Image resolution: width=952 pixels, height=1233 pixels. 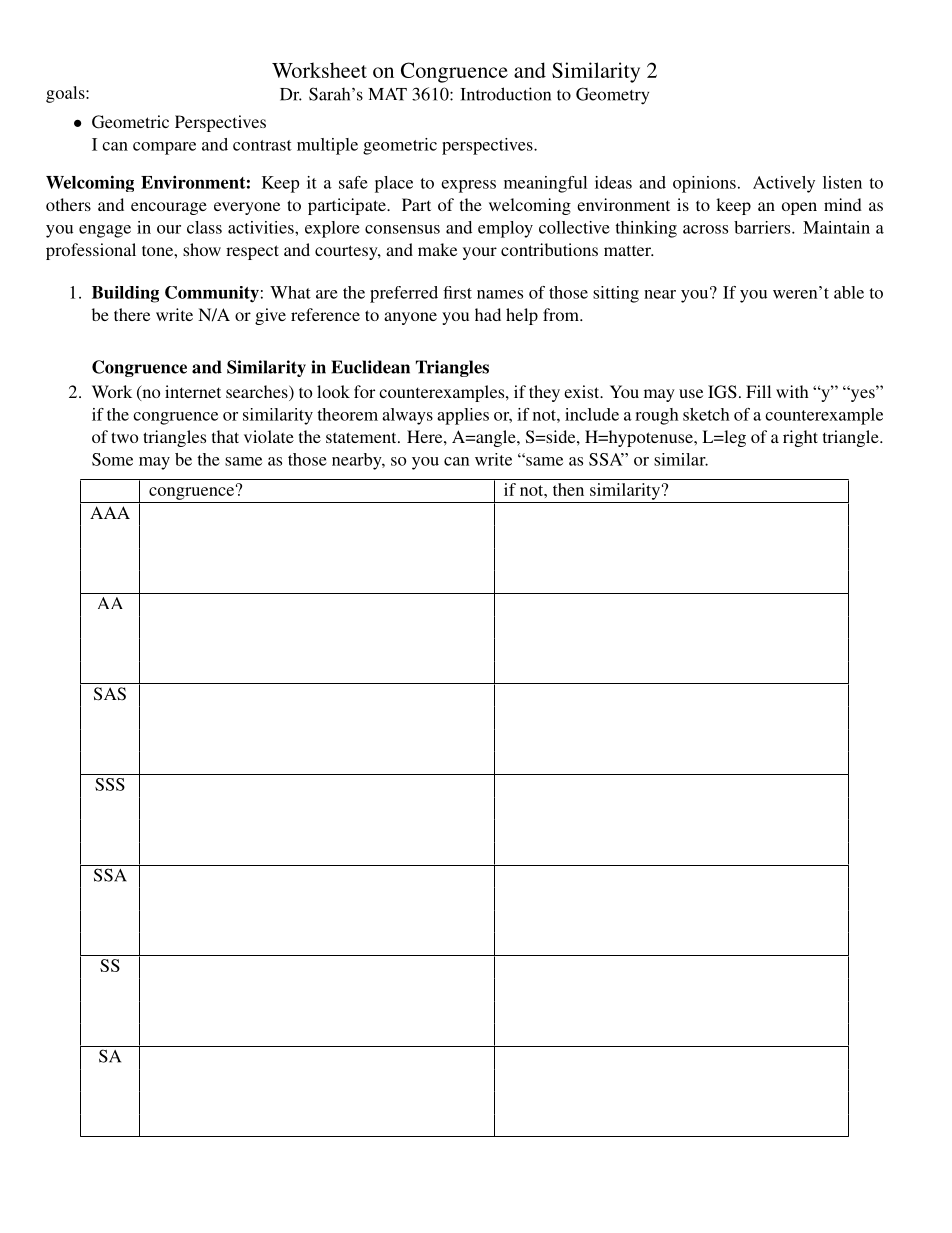 I want to click on include, so click(x=592, y=414).
